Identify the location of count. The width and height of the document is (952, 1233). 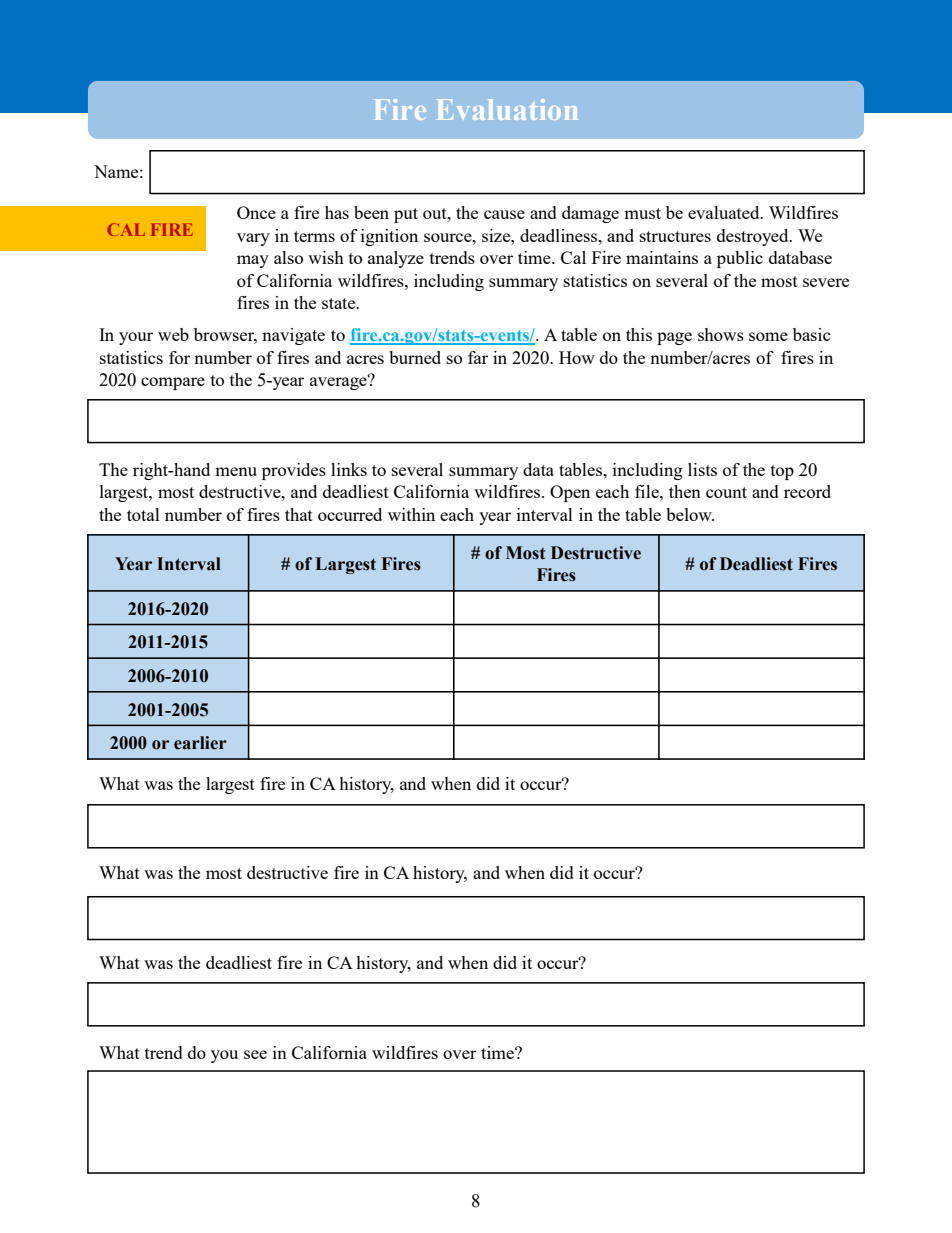
(726, 492).
